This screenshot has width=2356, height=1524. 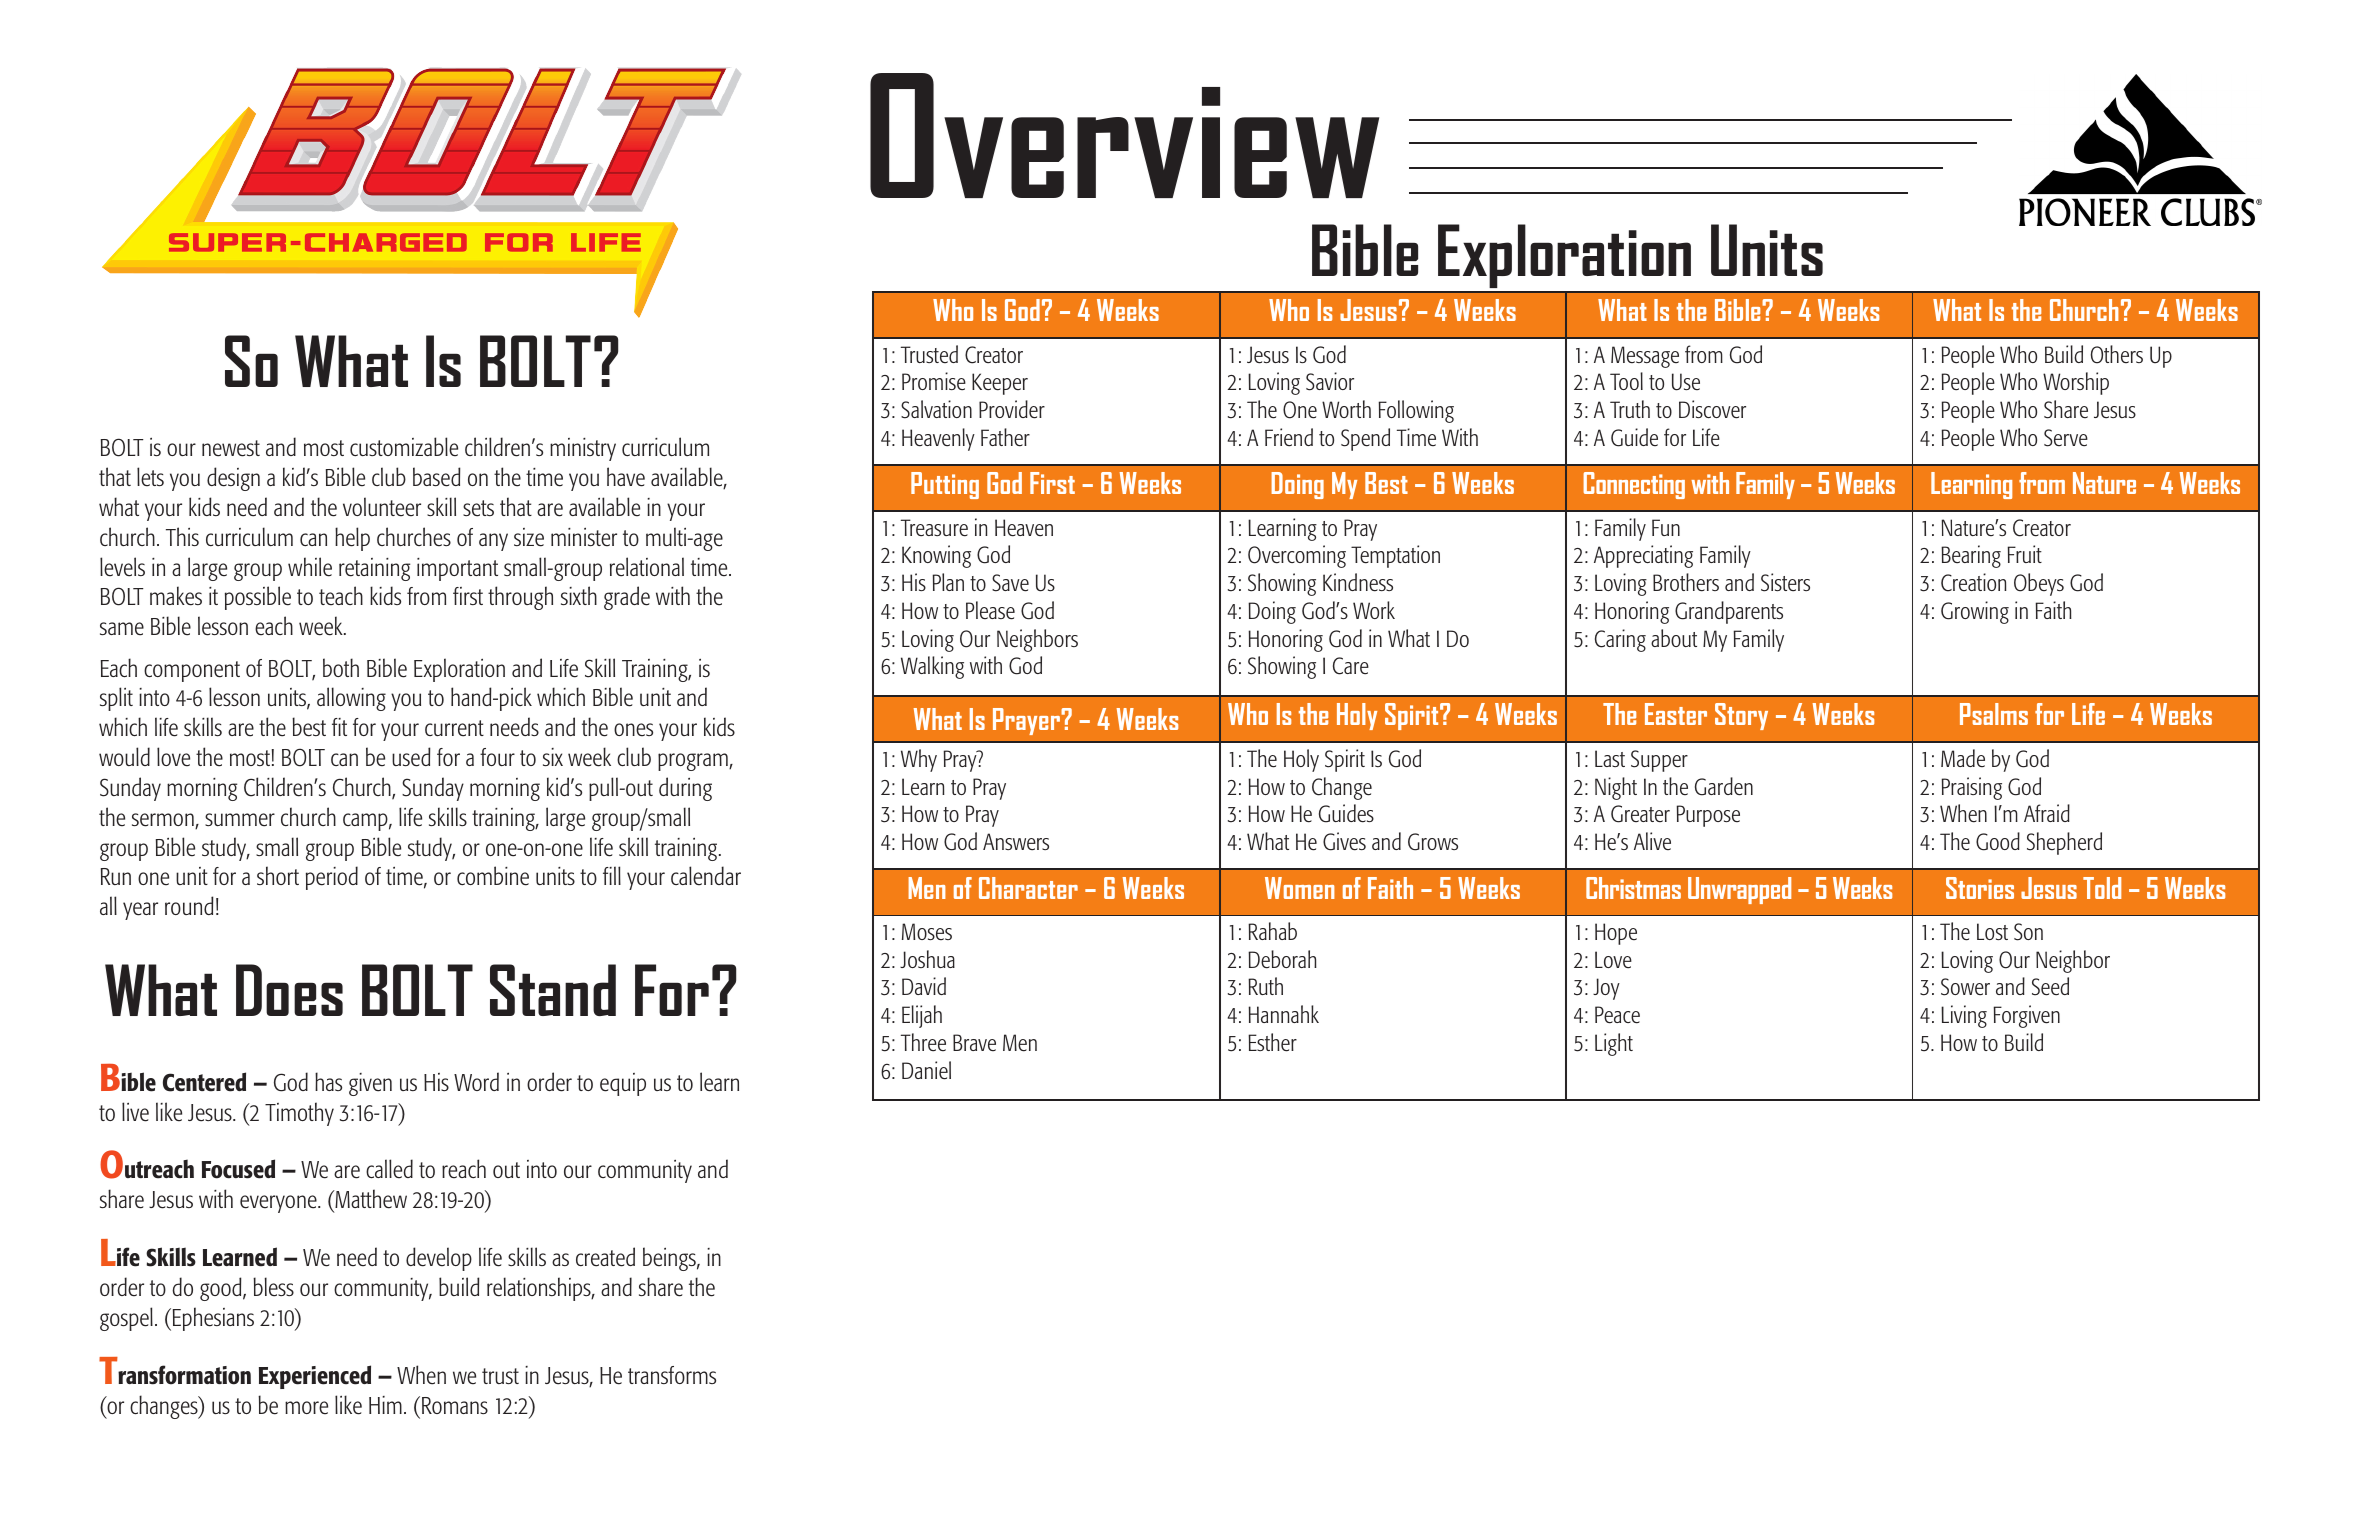 What do you see at coordinates (1963, 758) in the screenshot?
I see `Made` at bounding box center [1963, 758].
